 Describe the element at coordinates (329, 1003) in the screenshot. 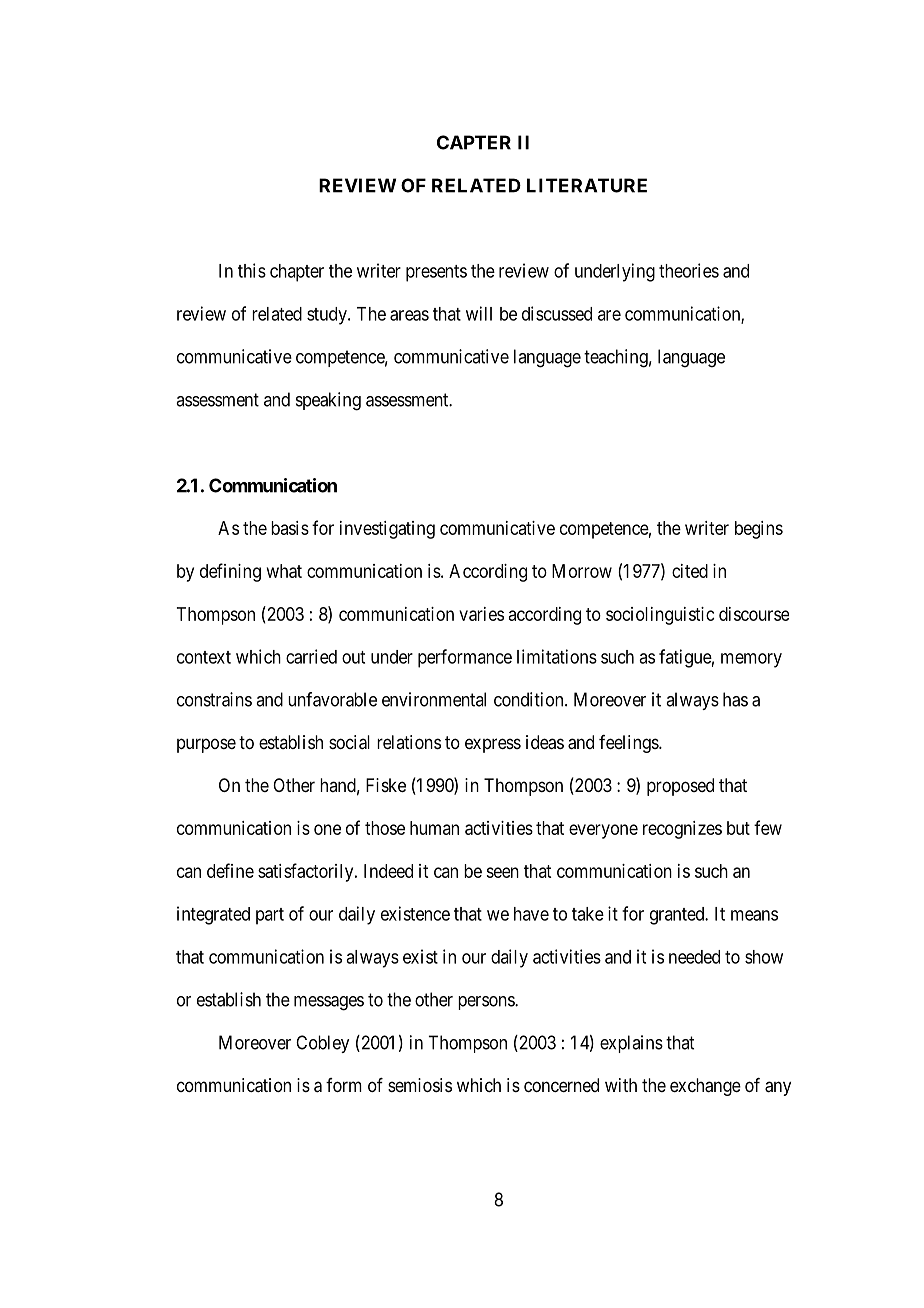

I see `messages` at that location.
